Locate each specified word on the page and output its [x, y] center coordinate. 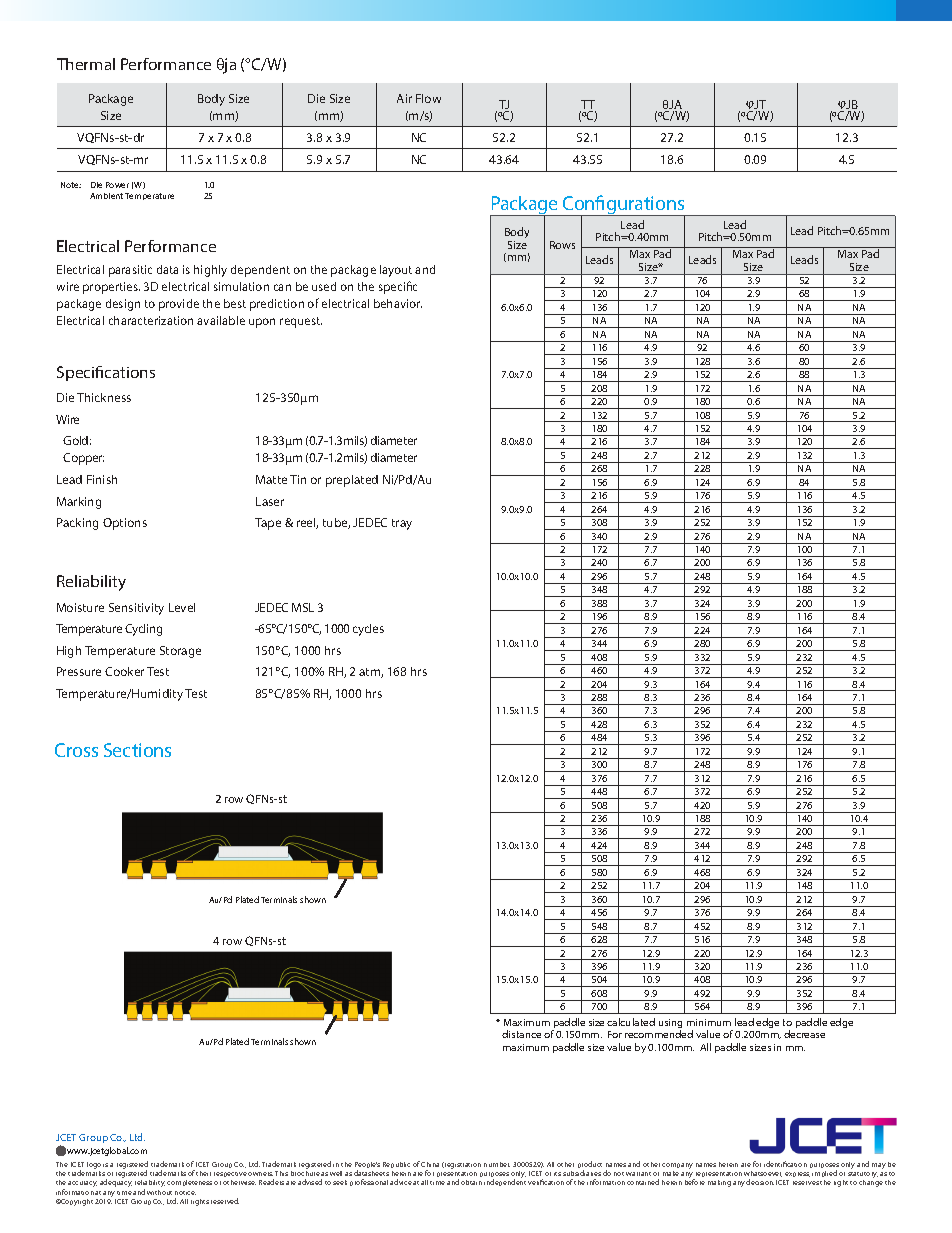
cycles [368, 630]
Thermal [86, 64]
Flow [428, 98]
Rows [562, 245]
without [159, 1192]
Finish [102, 479]
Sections [137, 750]
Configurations [624, 206]
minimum [709, 1022]
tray [402, 524]
